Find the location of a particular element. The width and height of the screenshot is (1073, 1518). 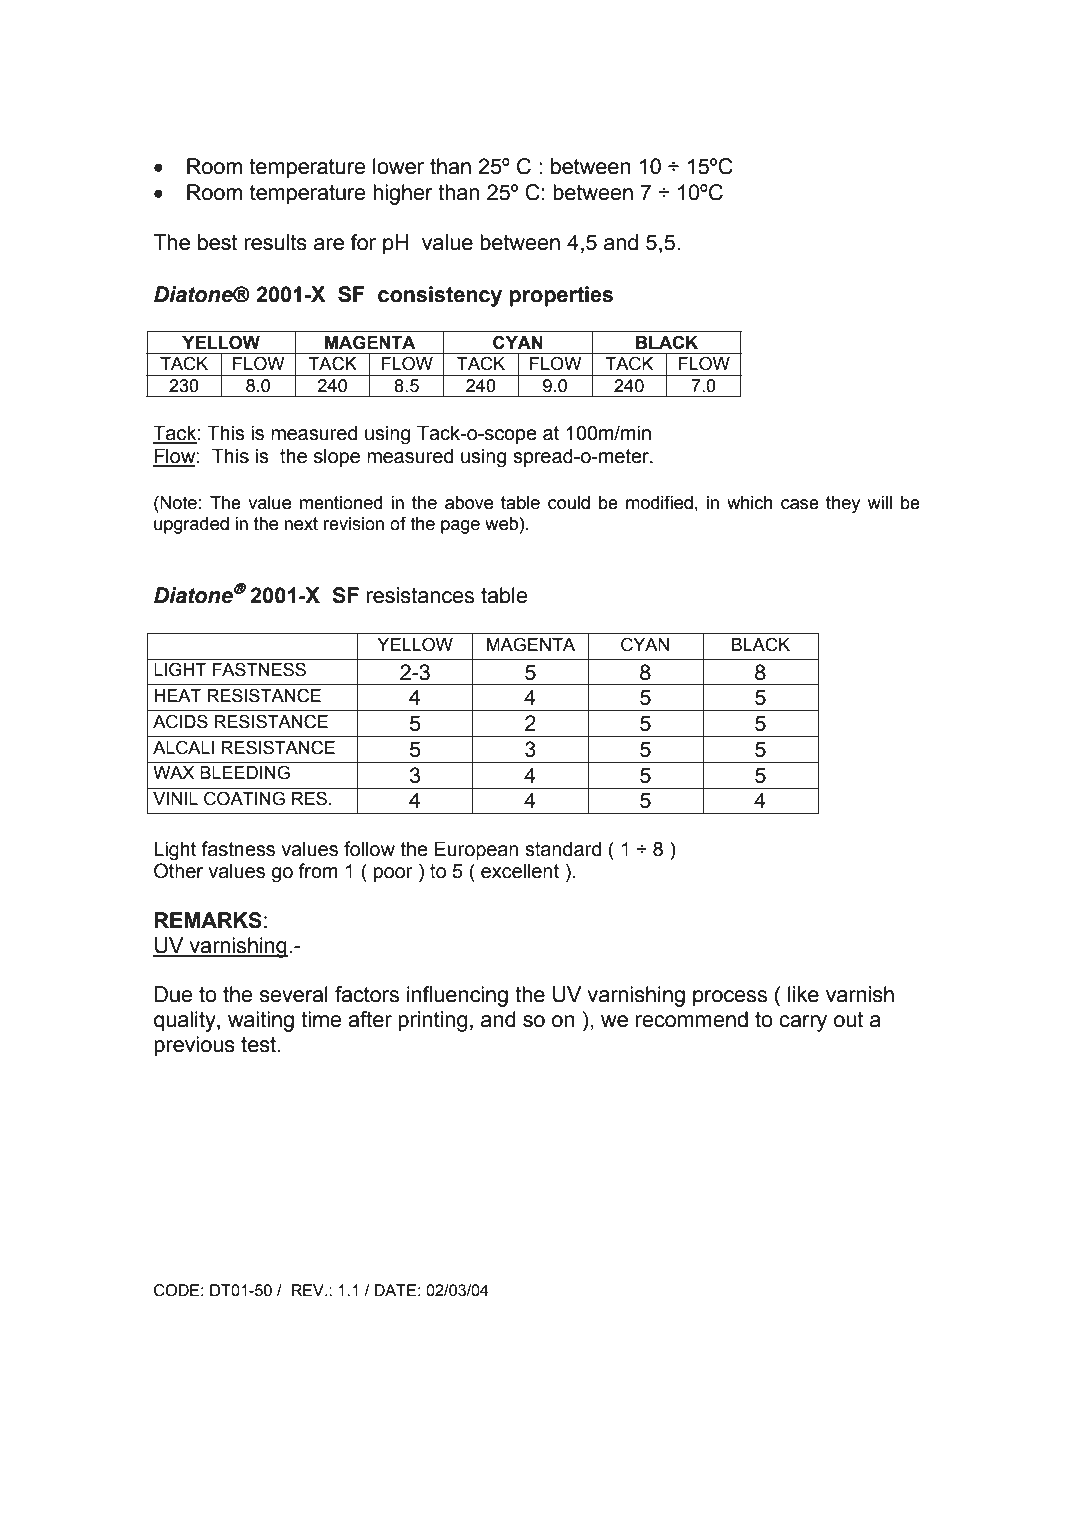

carry is located at coordinates (803, 1023).
